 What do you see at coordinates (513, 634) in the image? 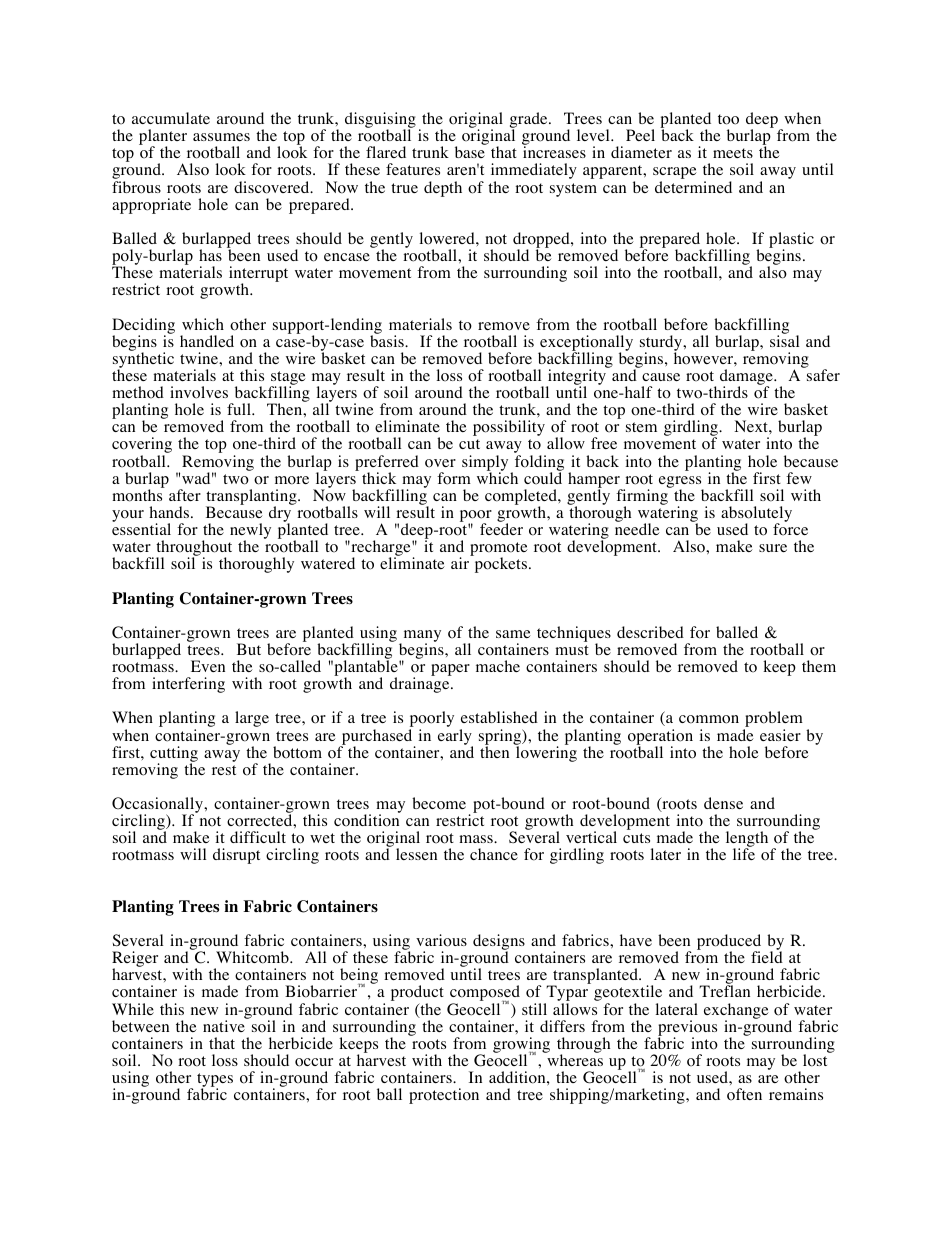
I see `same` at bounding box center [513, 634].
